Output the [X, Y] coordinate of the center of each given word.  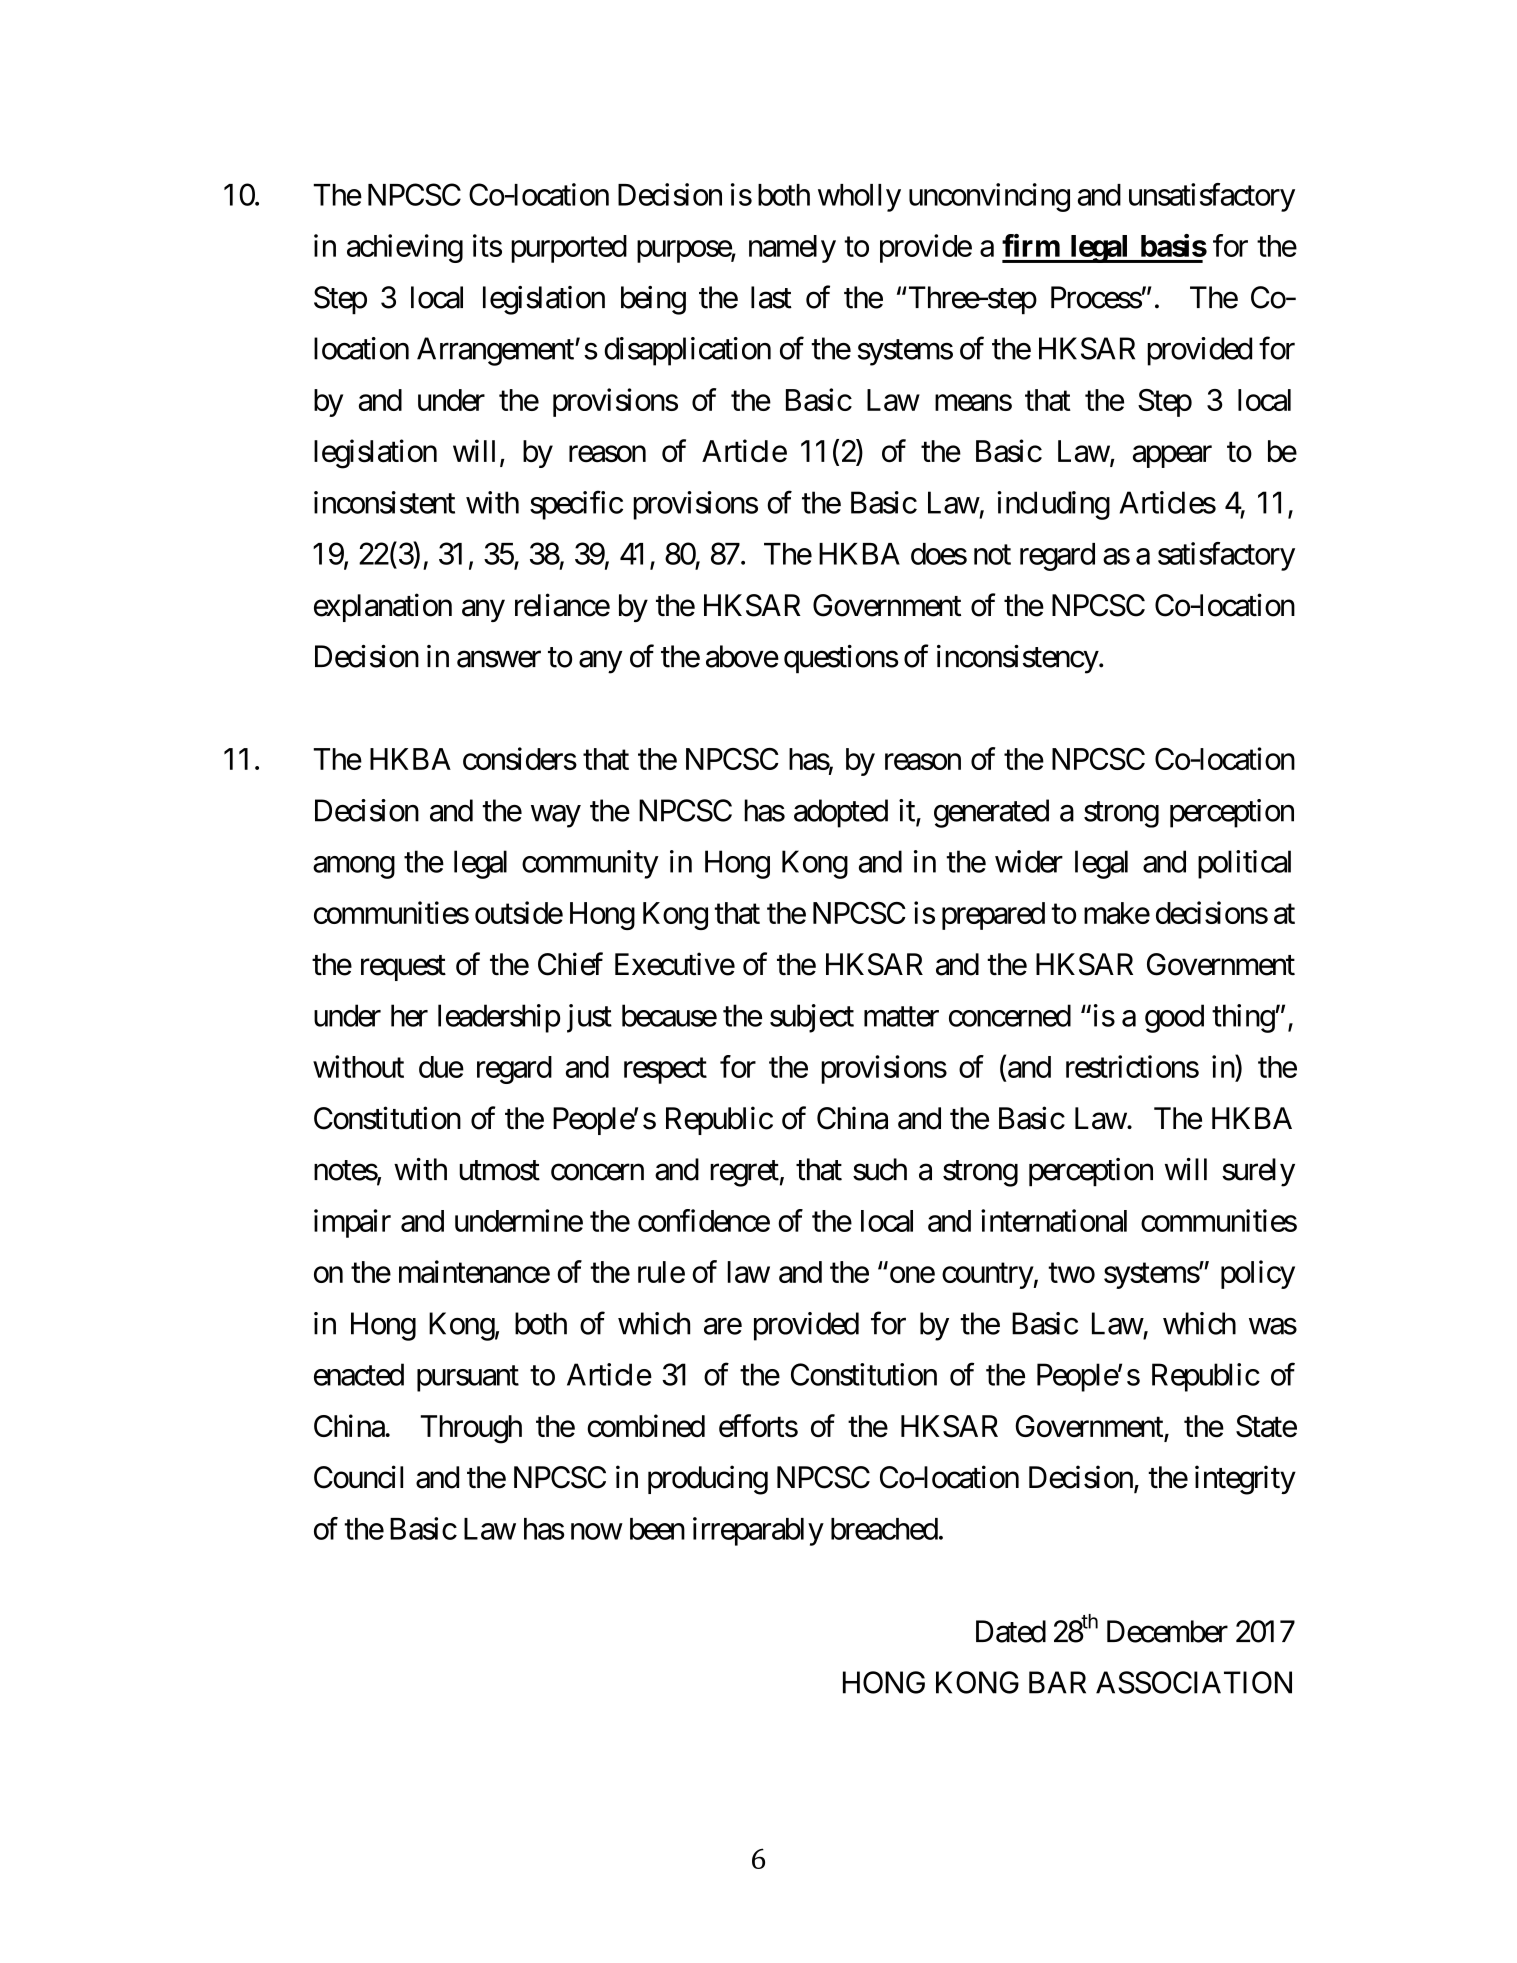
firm [1031, 245]
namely [792, 249]
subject [812, 1018]
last [771, 297]
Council [358, 1477]
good [1174, 1018]
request [403, 968]
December [1167, 1631]
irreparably [758, 1531]
